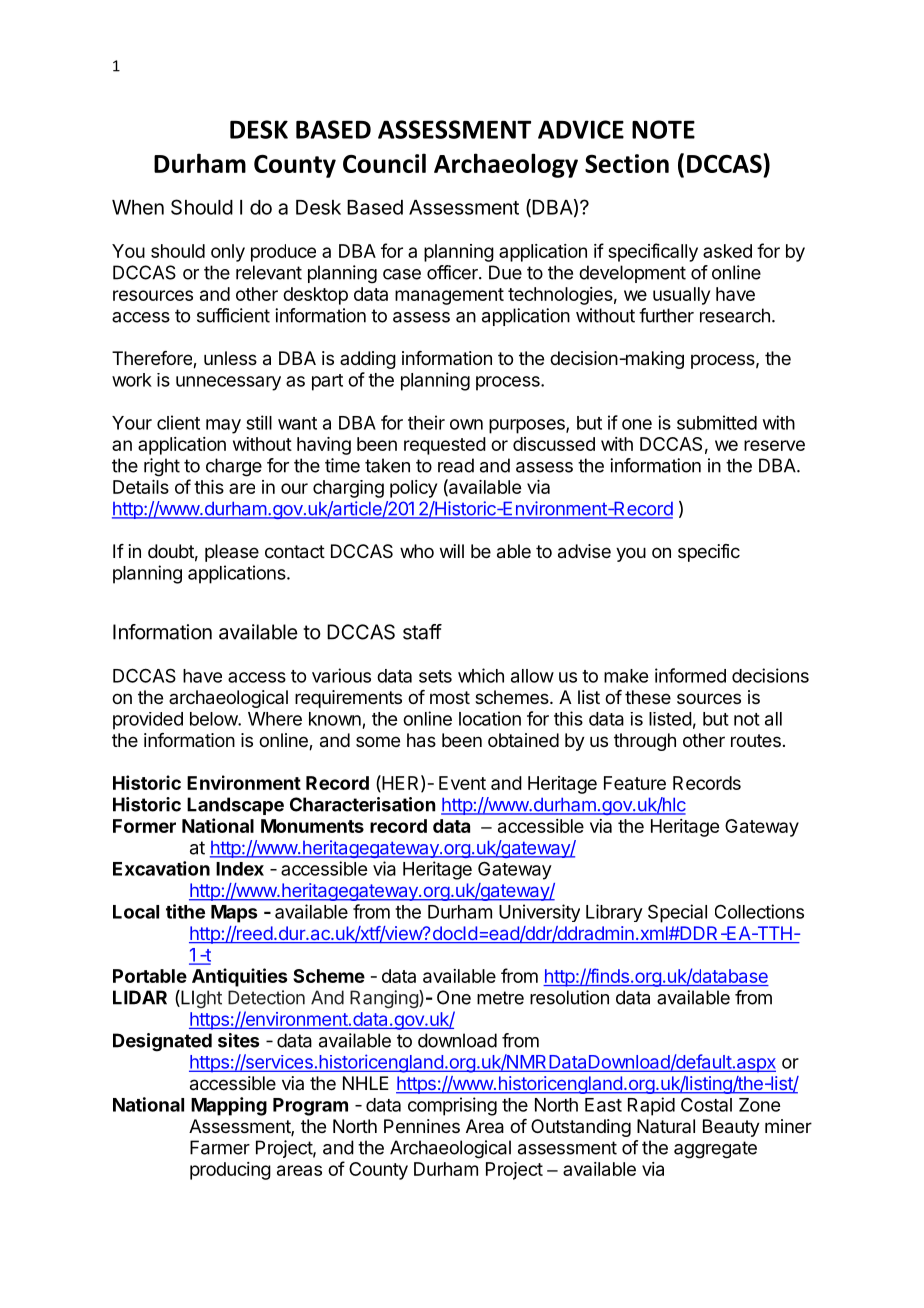 The image size is (924, 1308). Describe the element at coordinates (220, 1147) in the screenshot. I see `Farmer` at that location.
